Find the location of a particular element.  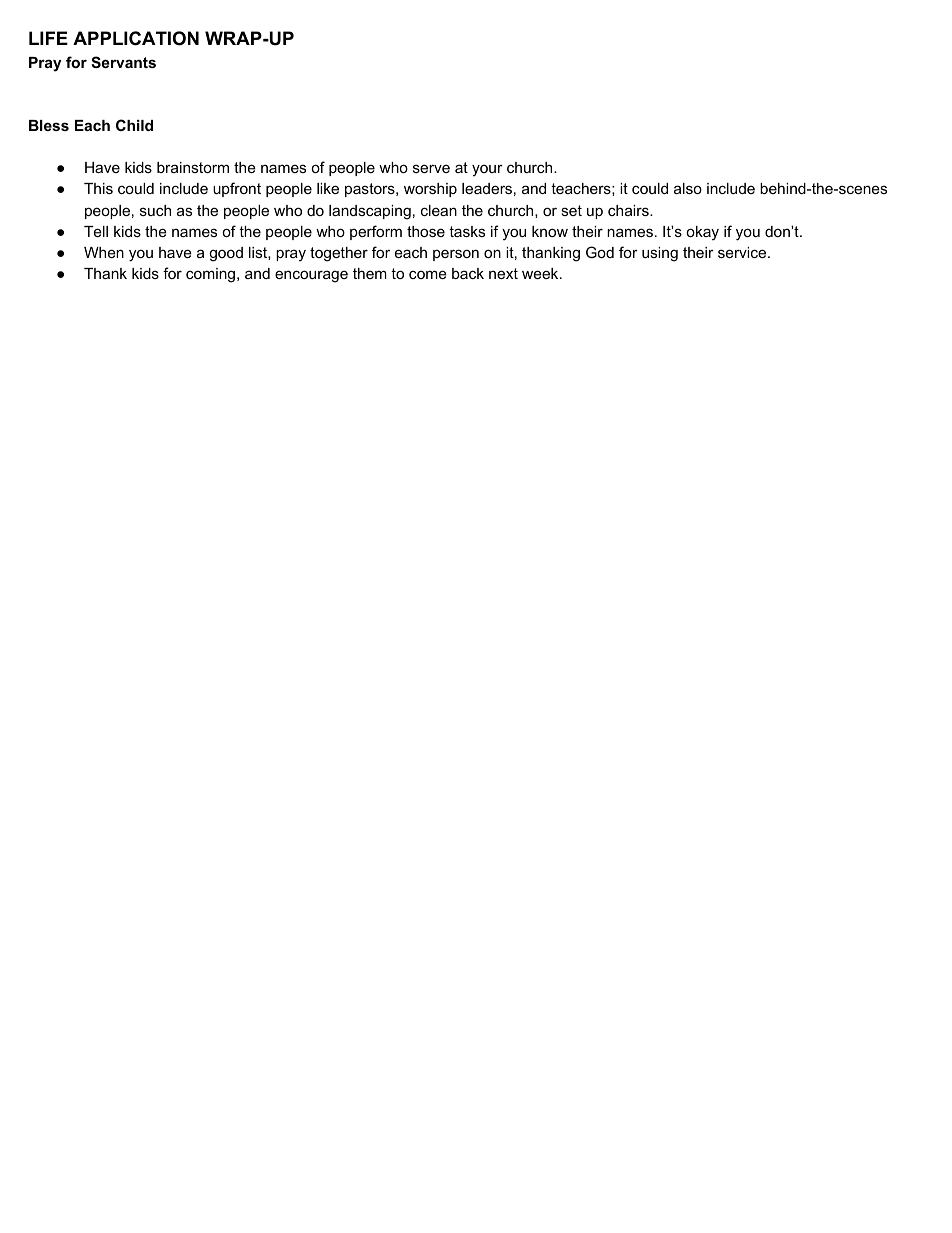

coming is located at coordinates (212, 275).
